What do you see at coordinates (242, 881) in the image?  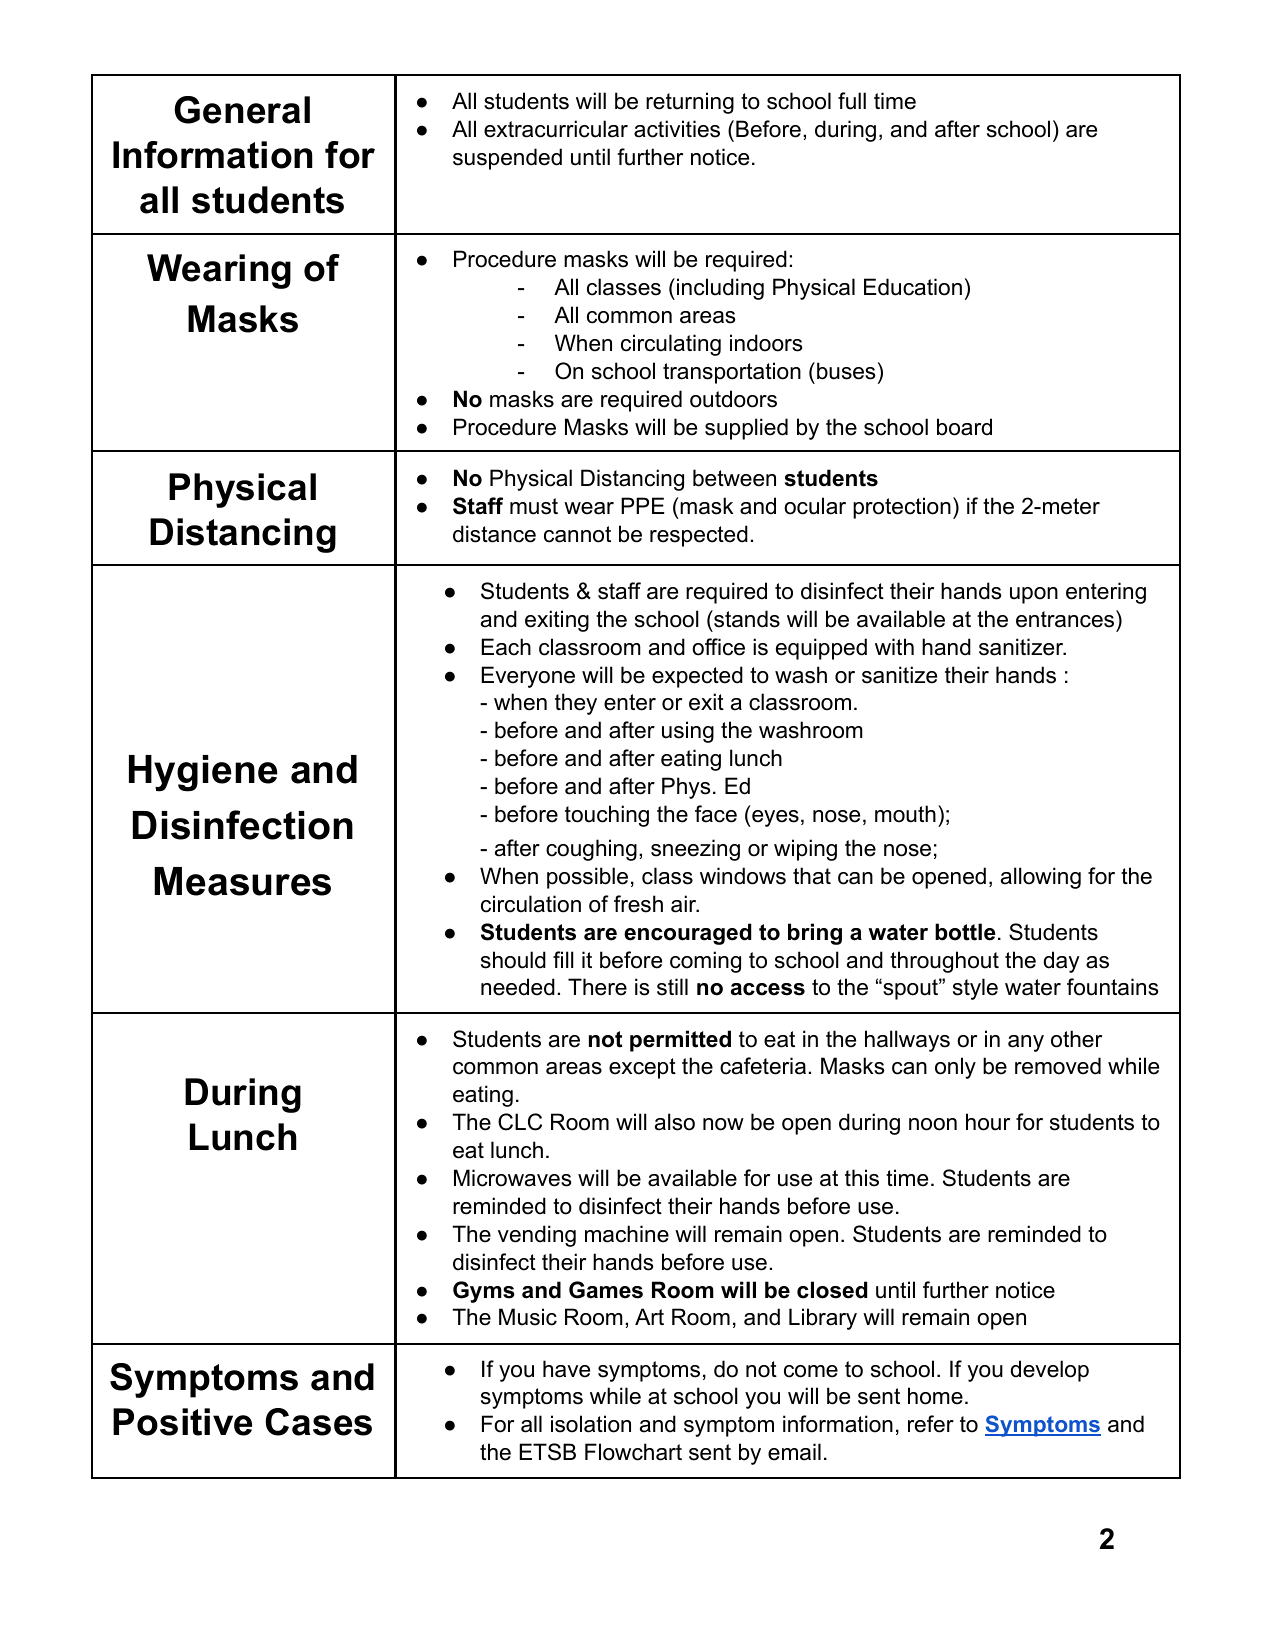 I see `Measures` at bounding box center [242, 881].
